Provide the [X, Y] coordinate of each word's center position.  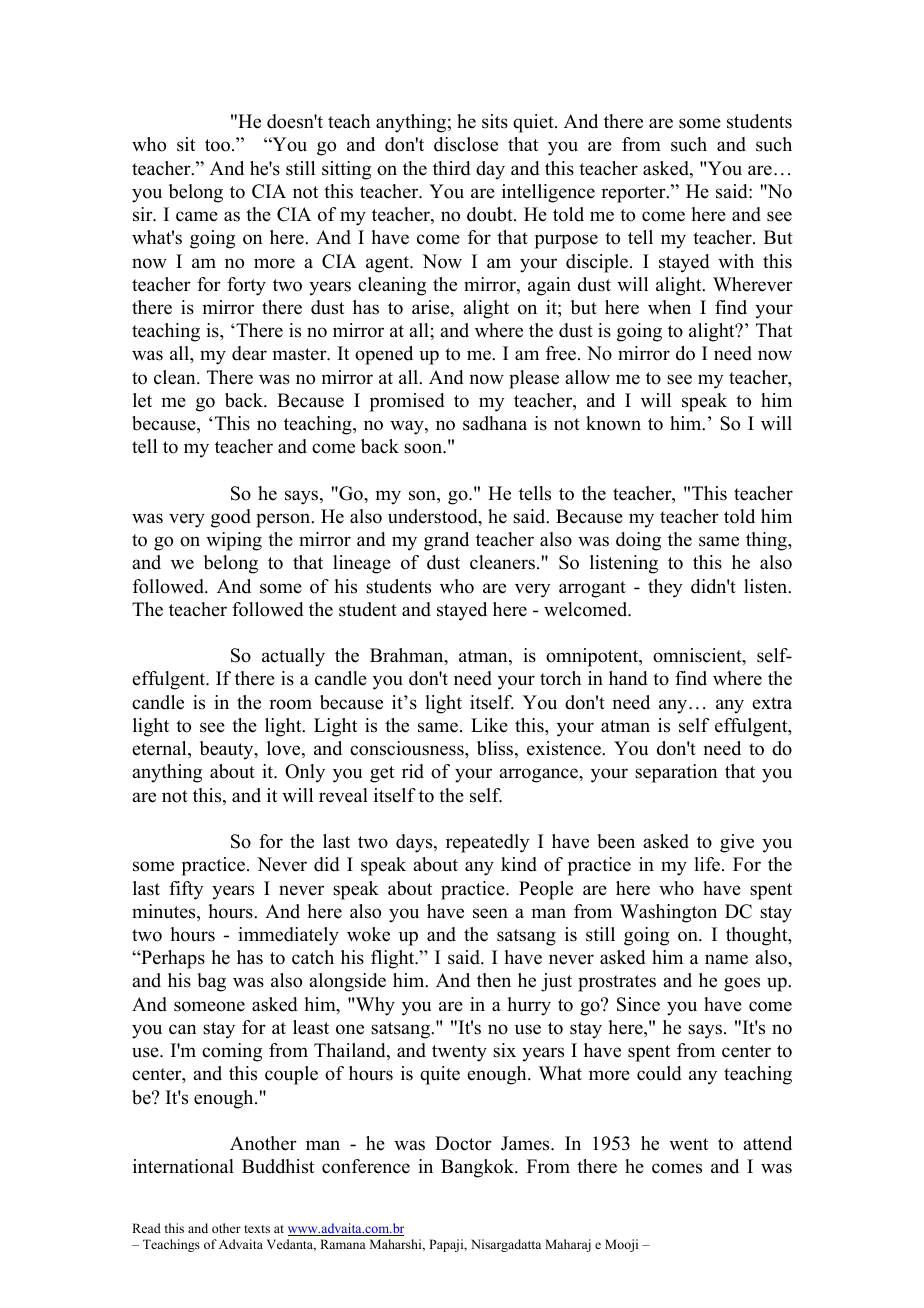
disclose [466, 144]
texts [257, 1229]
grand [446, 541]
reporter [634, 194]
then [494, 980]
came [197, 216]
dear [249, 353]
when [669, 307]
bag [211, 982]
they [665, 588]
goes [742, 984]
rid [413, 771]
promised [407, 402]
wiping [234, 541]
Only [305, 773]
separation [676, 773]
